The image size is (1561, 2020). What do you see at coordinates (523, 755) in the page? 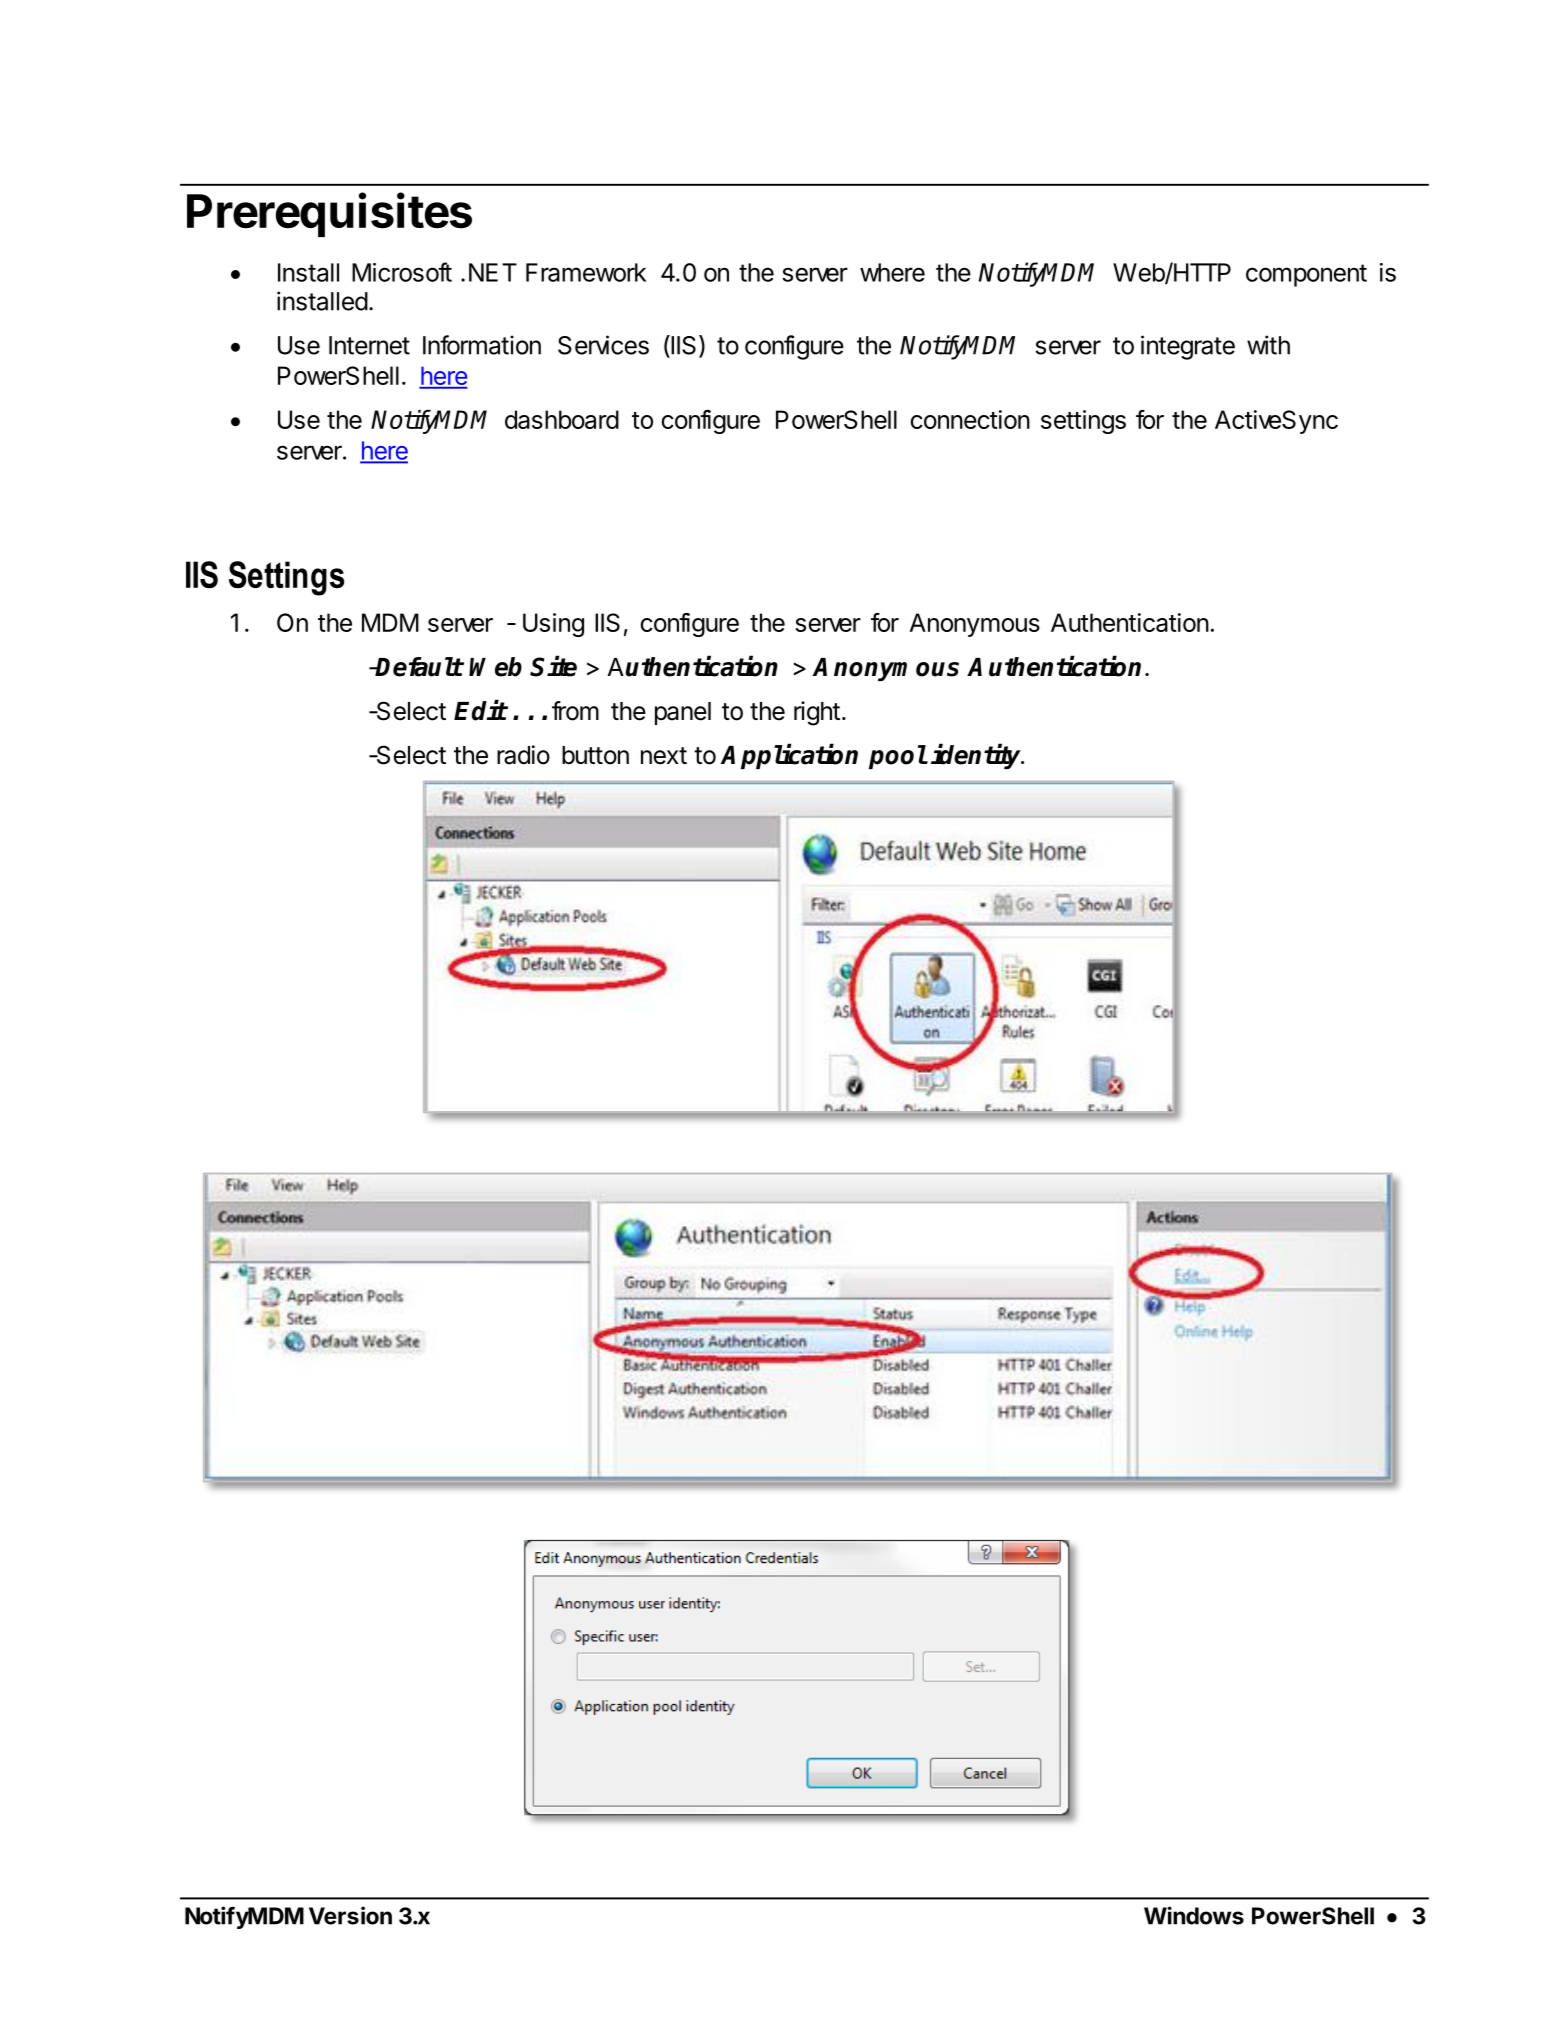
I see `radio` at bounding box center [523, 755].
